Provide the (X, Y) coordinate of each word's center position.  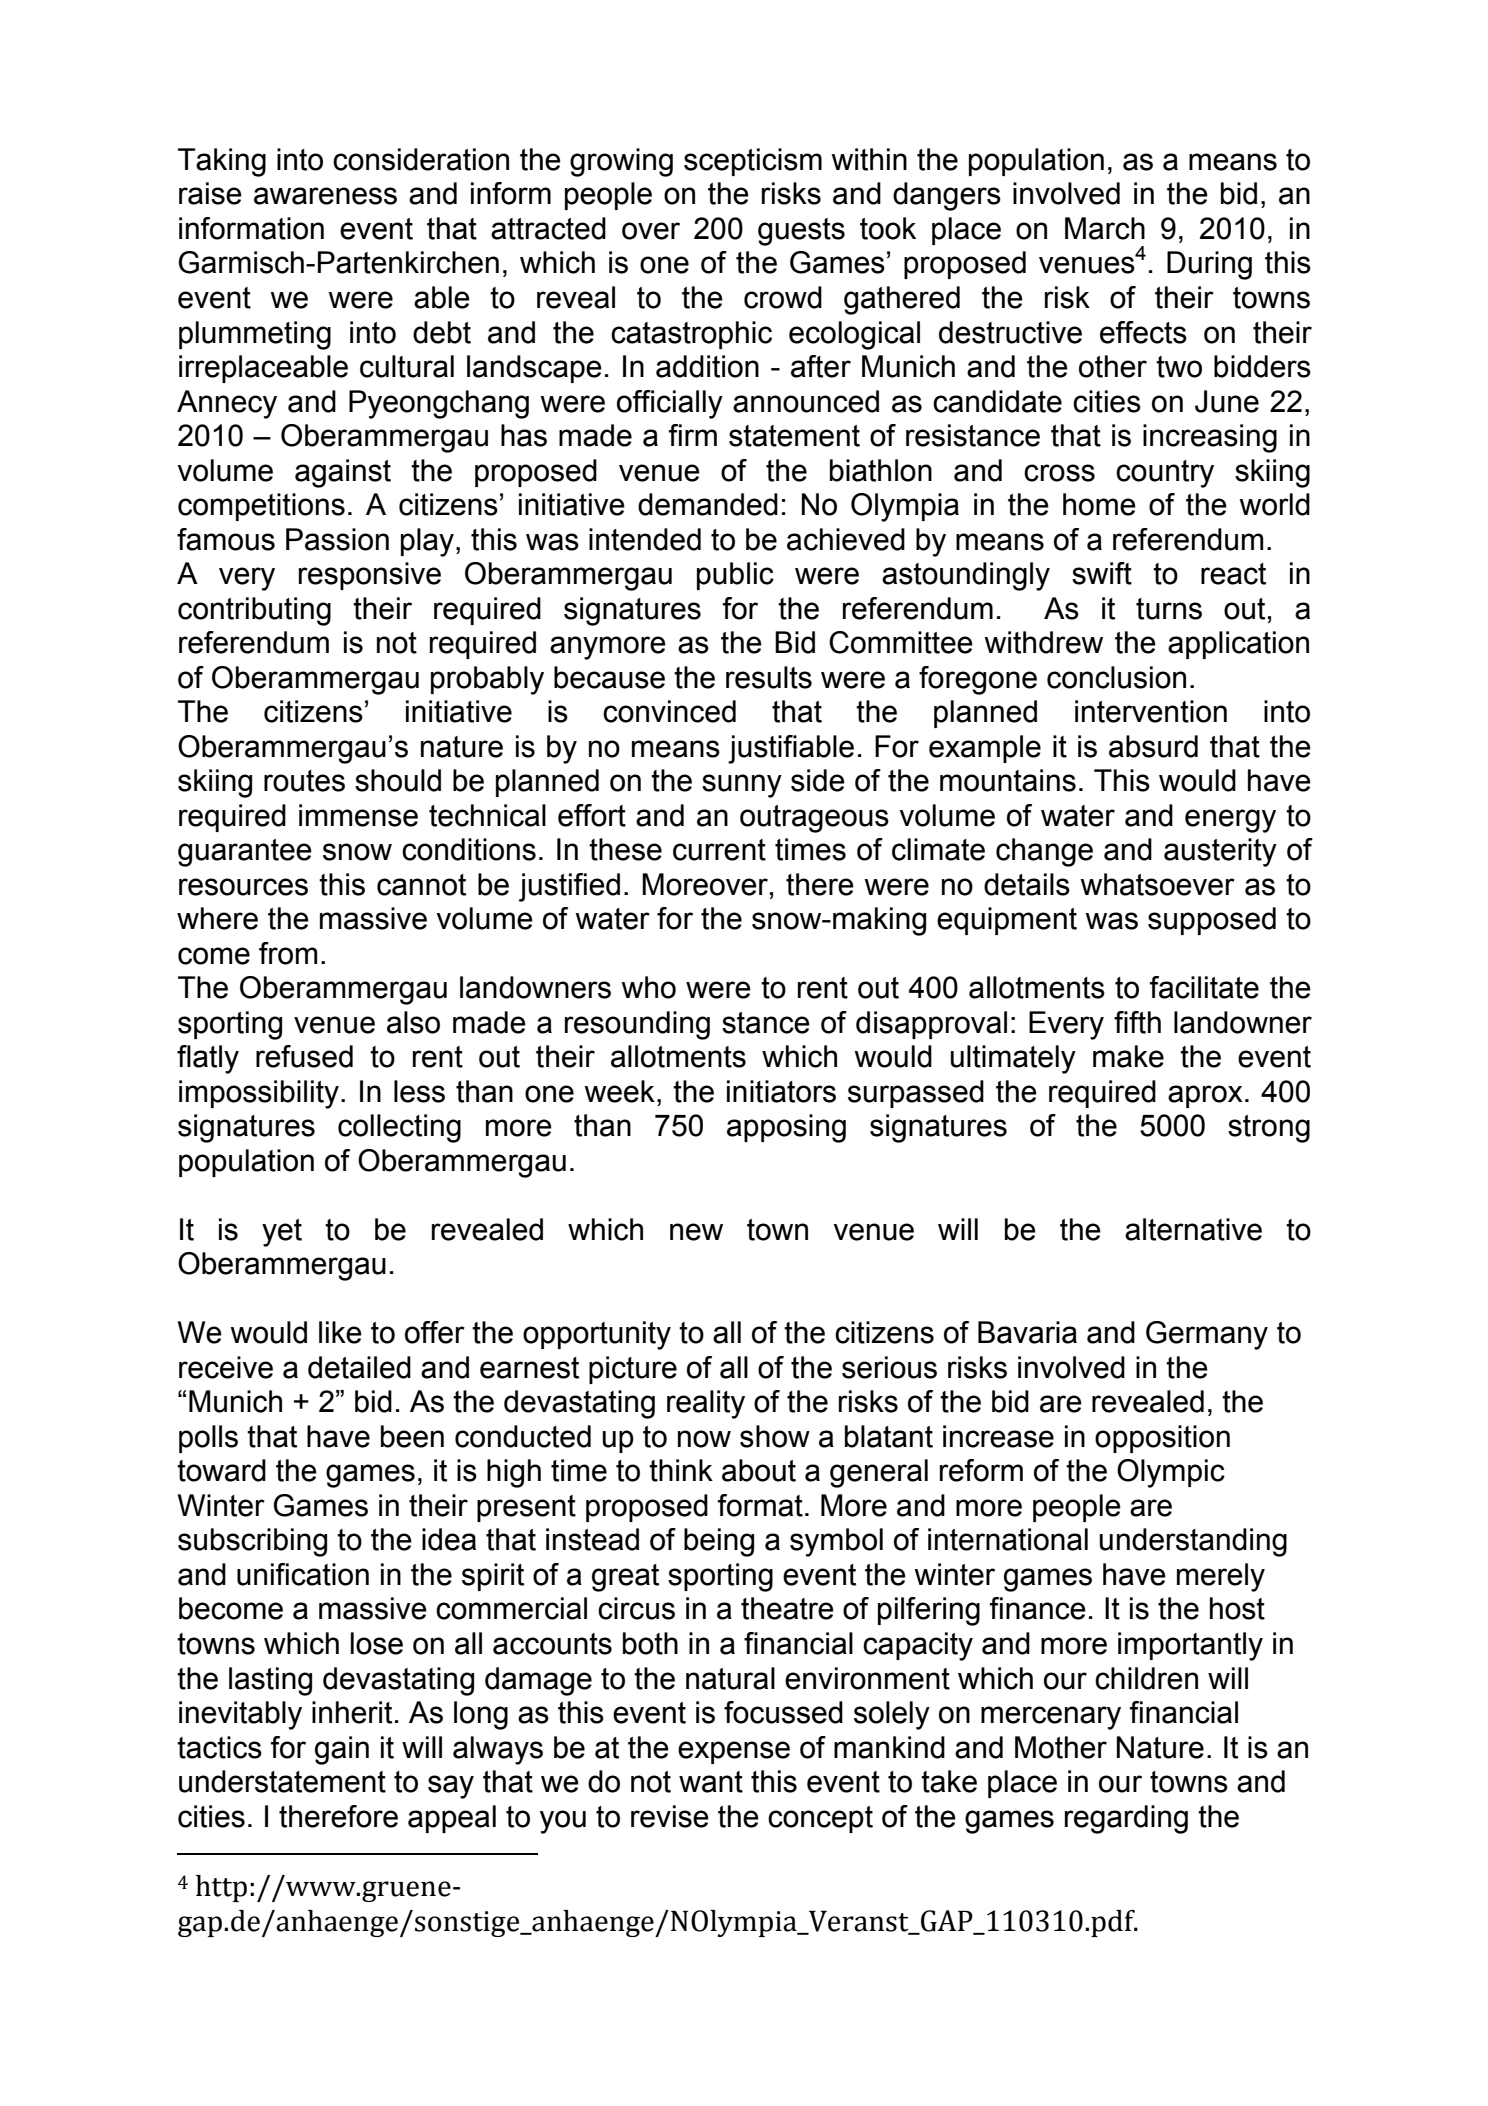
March (1105, 228)
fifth (1137, 1022)
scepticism (753, 162)
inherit (352, 1712)
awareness (325, 196)
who (648, 987)
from (288, 953)
